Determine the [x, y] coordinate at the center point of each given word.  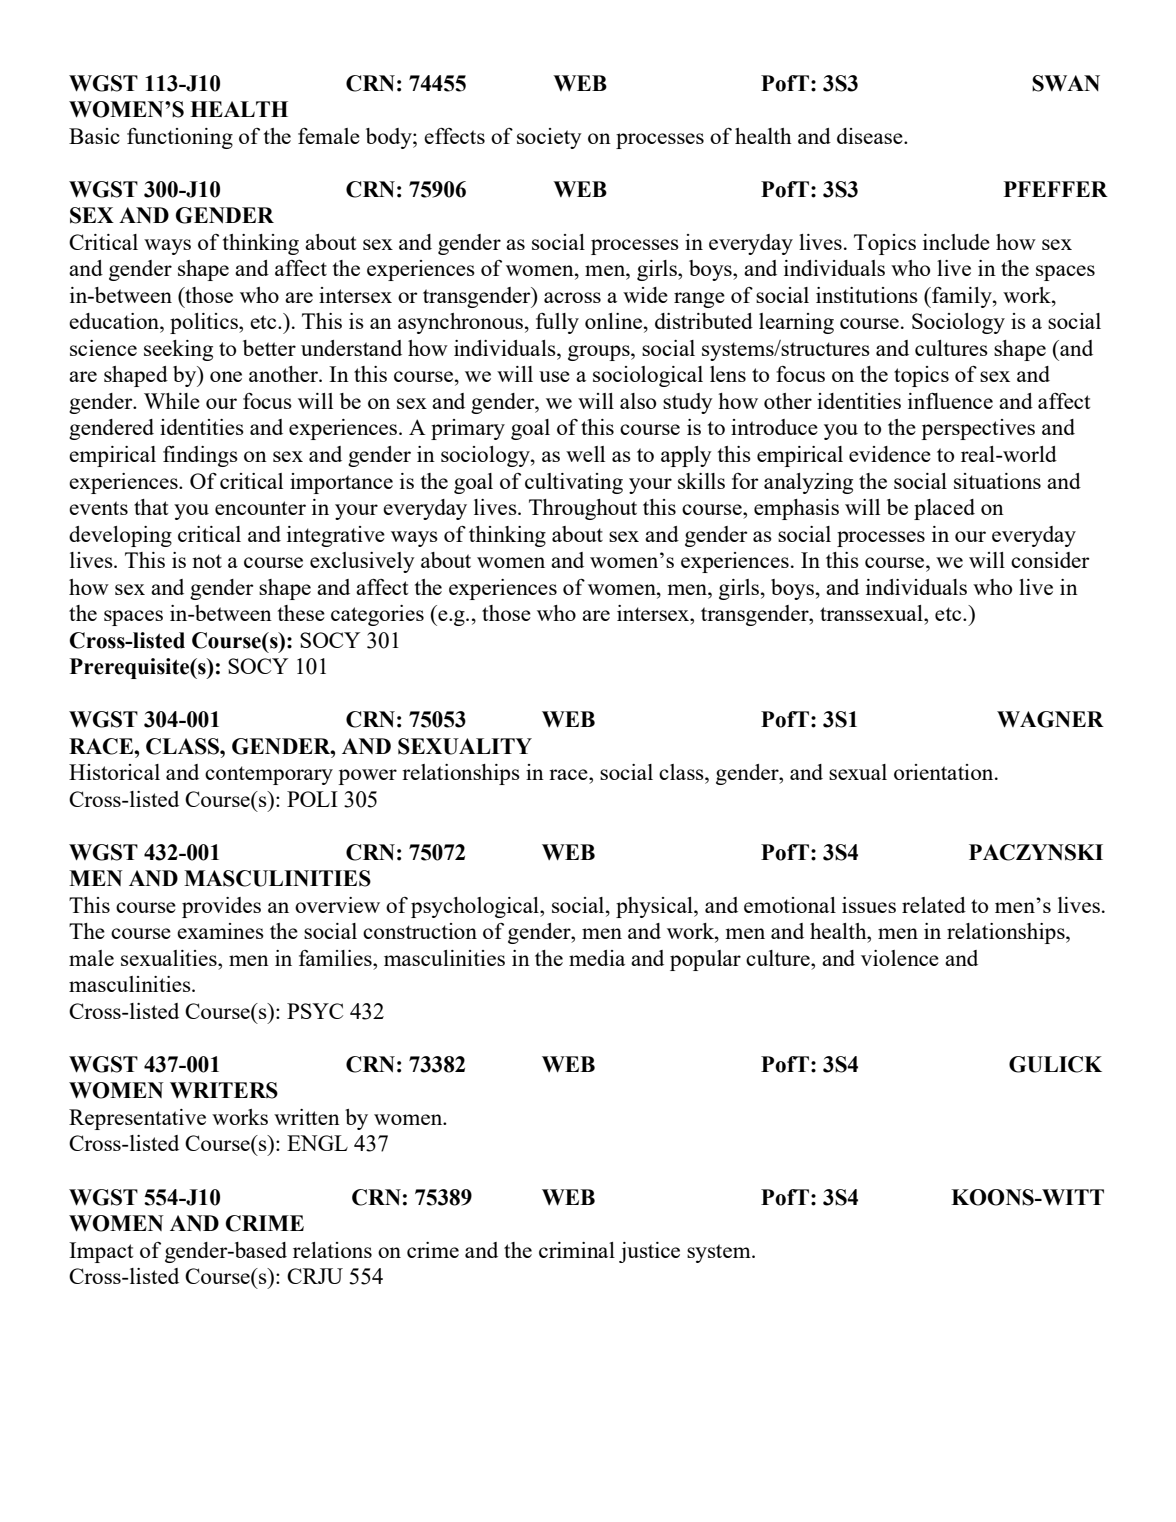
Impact [101, 1252]
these [301, 613]
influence [950, 401]
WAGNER [1050, 719]
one [226, 376]
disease [871, 136]
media [597, 958]
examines [220, 931]
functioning [180, 138]
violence [900, 958]
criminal [577, 1250]
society [549, 138]
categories [377, 615]
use [554, 376]
